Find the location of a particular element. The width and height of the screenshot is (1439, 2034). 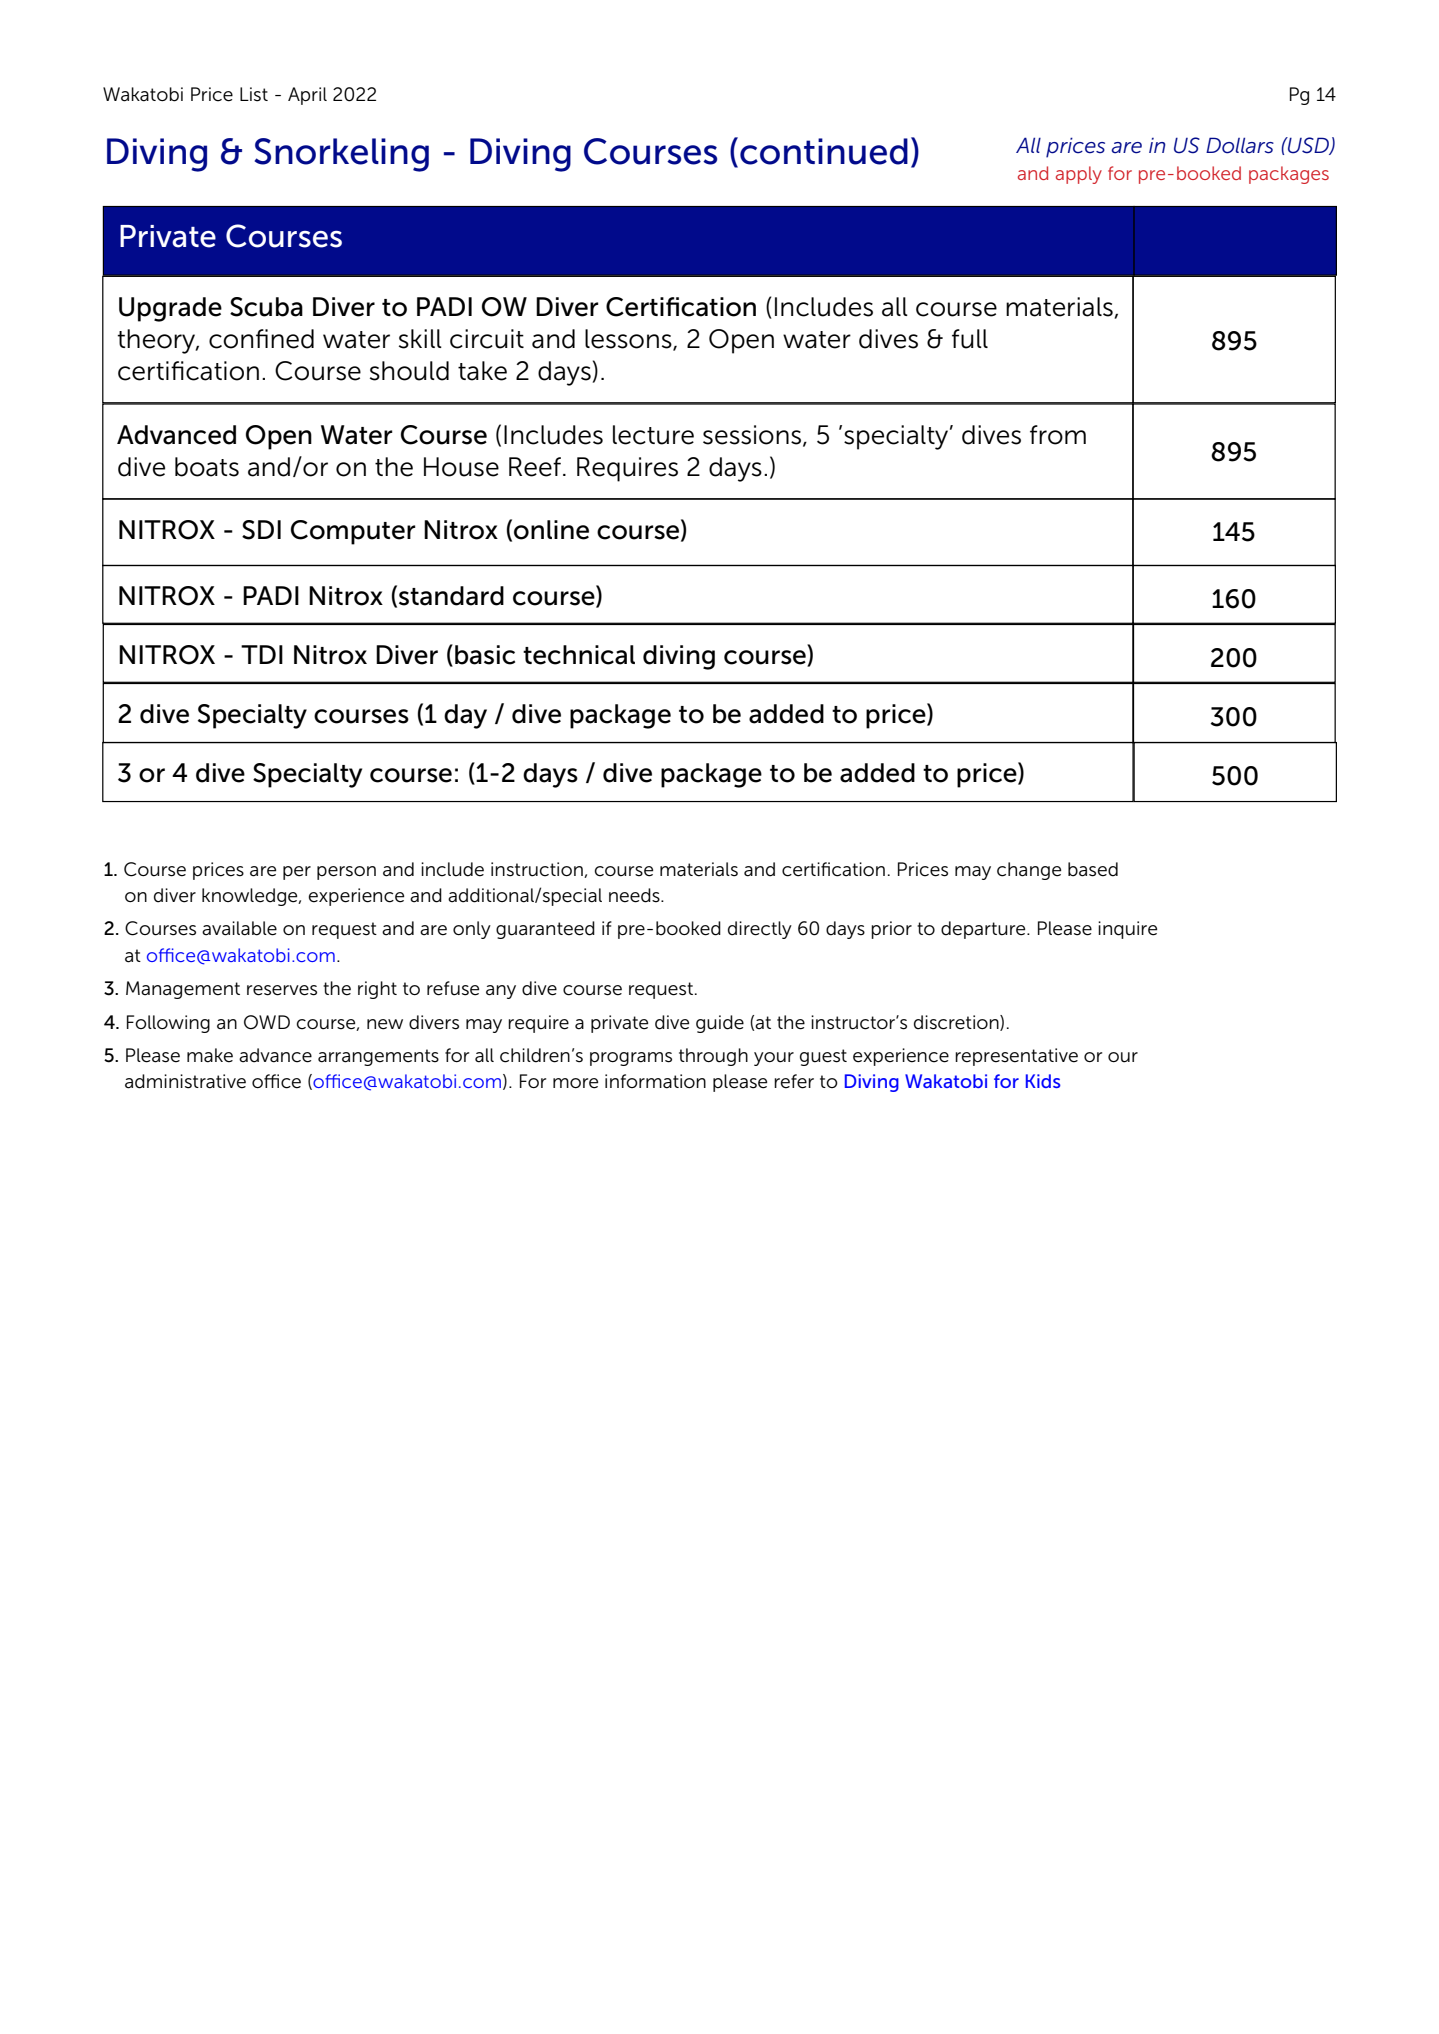

sessions is located at coordinates (753, 435).
